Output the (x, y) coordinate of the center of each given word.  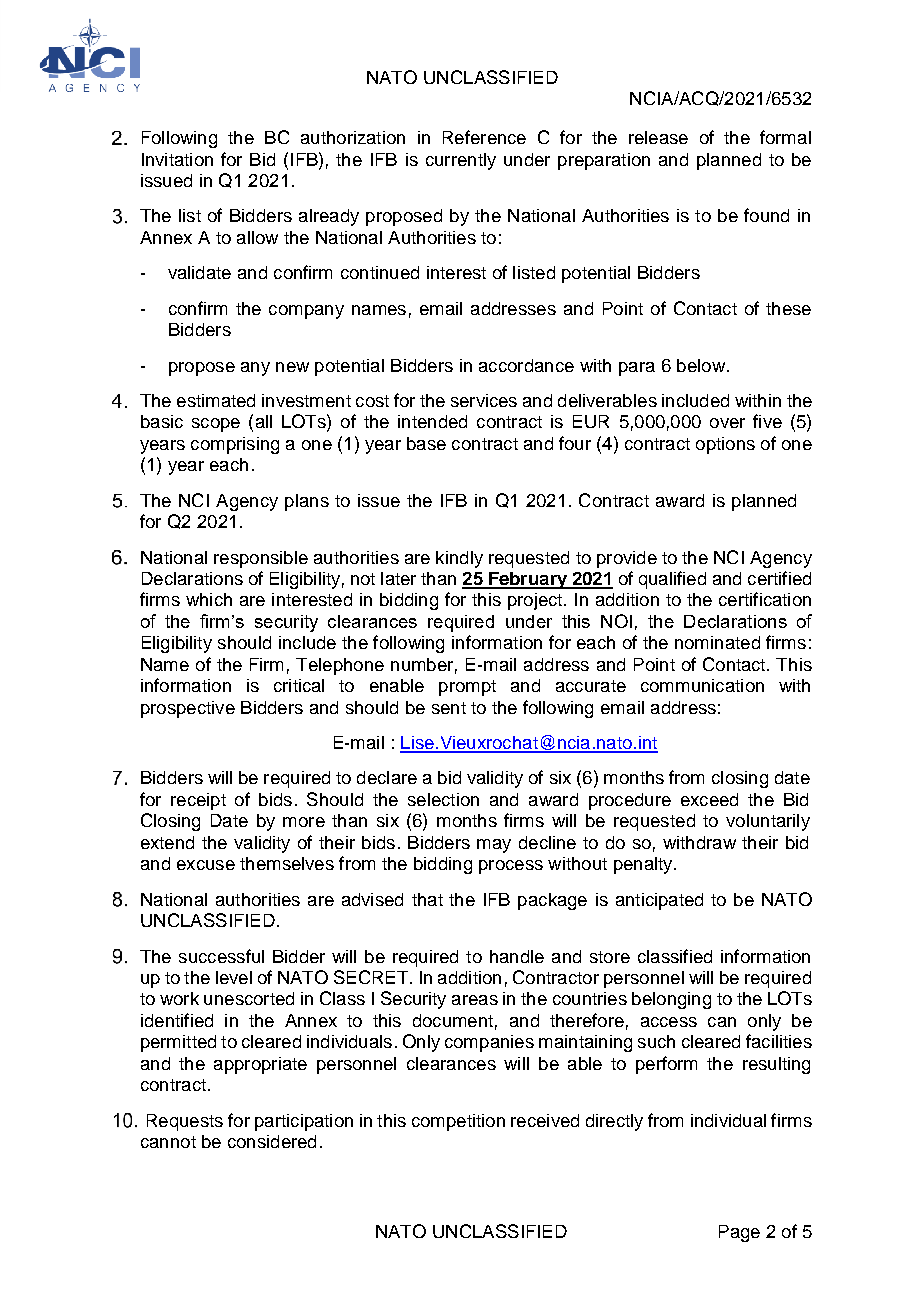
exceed (709, 799)
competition (458, 1122)
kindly (459, 559)
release (658, 137)
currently (461, 161)
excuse (206, 865)
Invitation (177, 159)
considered (272, 1141)
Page (739, 1233)
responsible (261, 559)
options (725, 445)
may (494, 846)
